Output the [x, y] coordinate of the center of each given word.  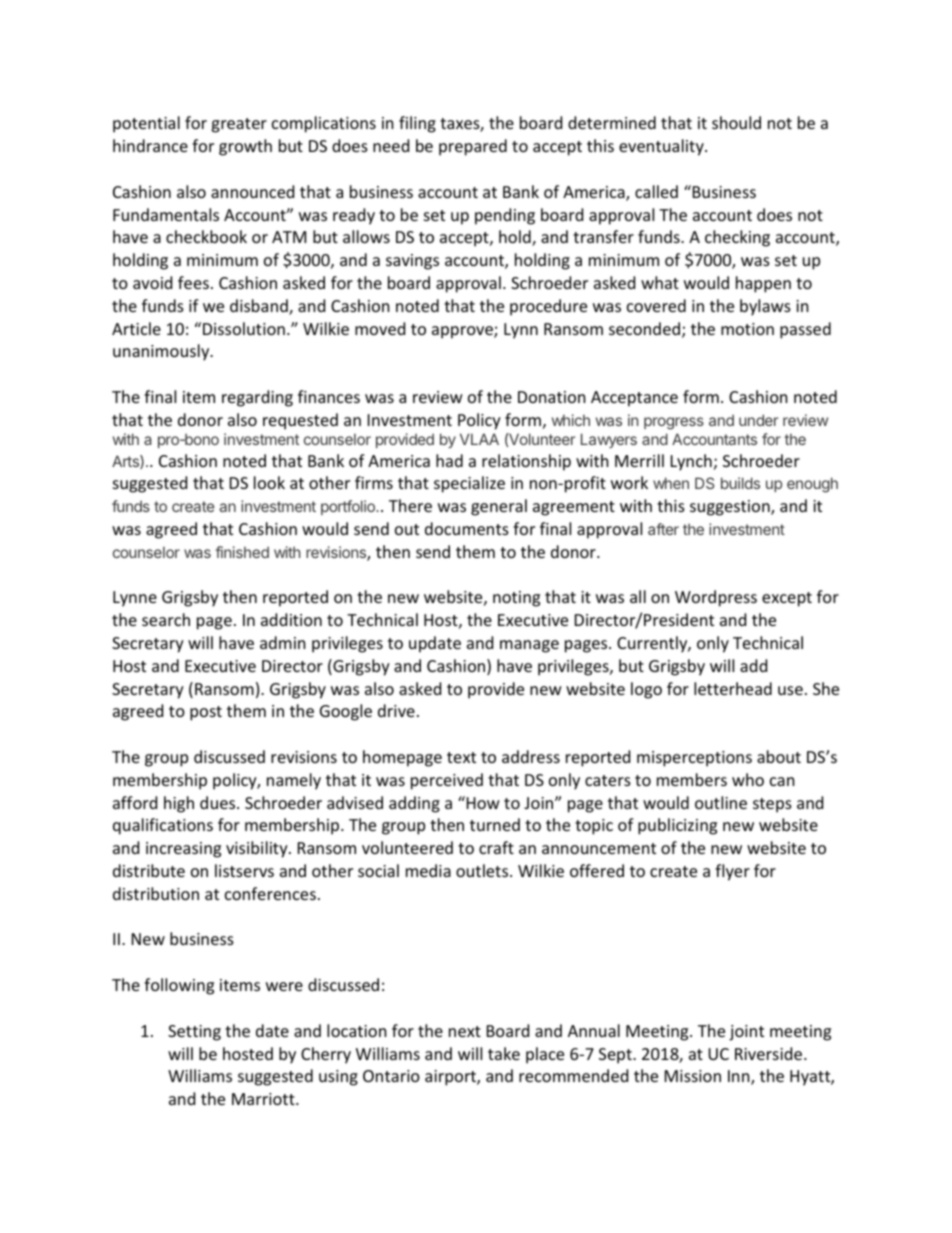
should [736, 122]
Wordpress [716, 598]
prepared [473, 147]
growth [245, 147]
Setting [194, 1033]
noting [516, 599]
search [166, 619]
